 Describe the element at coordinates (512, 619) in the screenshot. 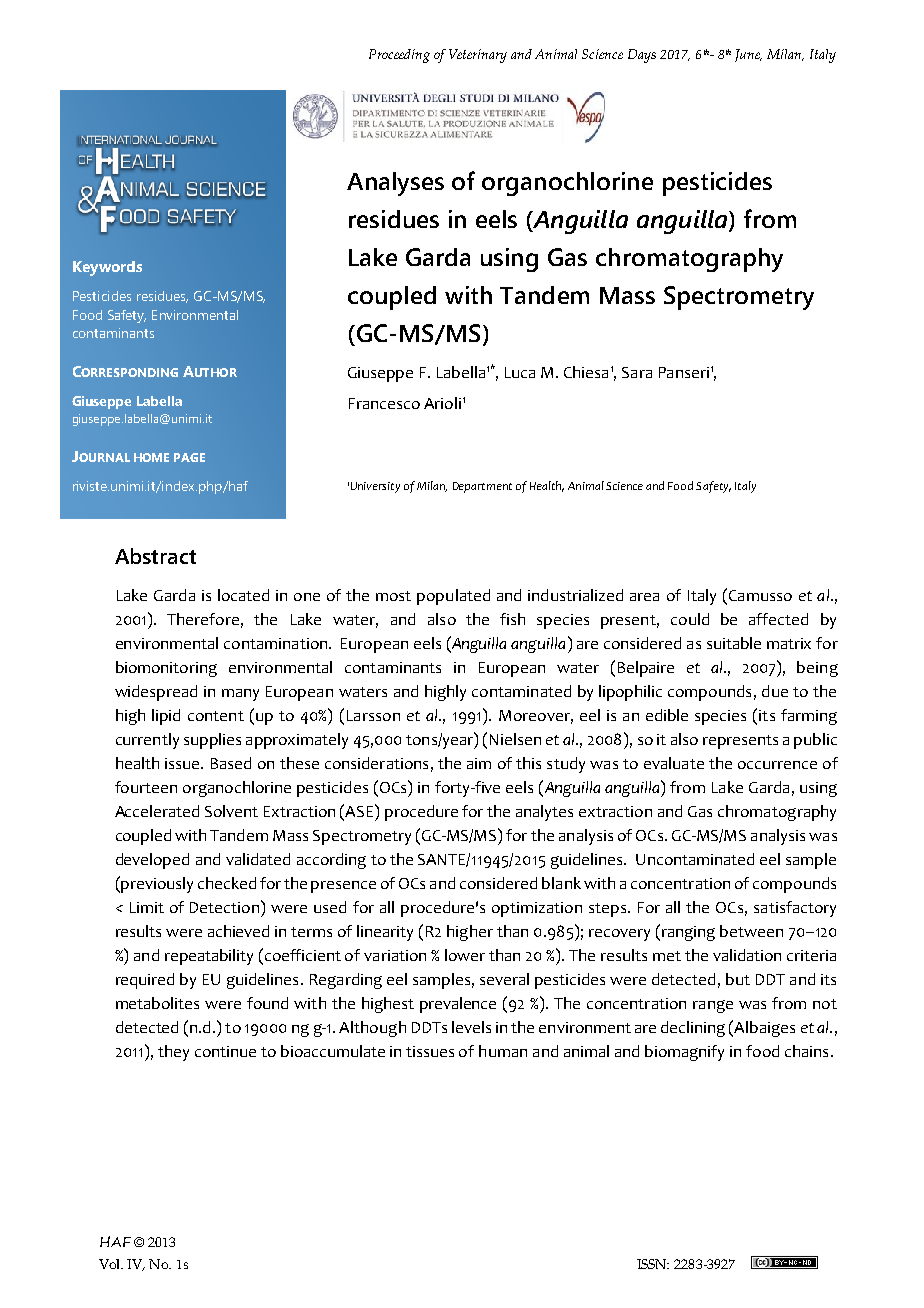

I see `fish` at that location.
